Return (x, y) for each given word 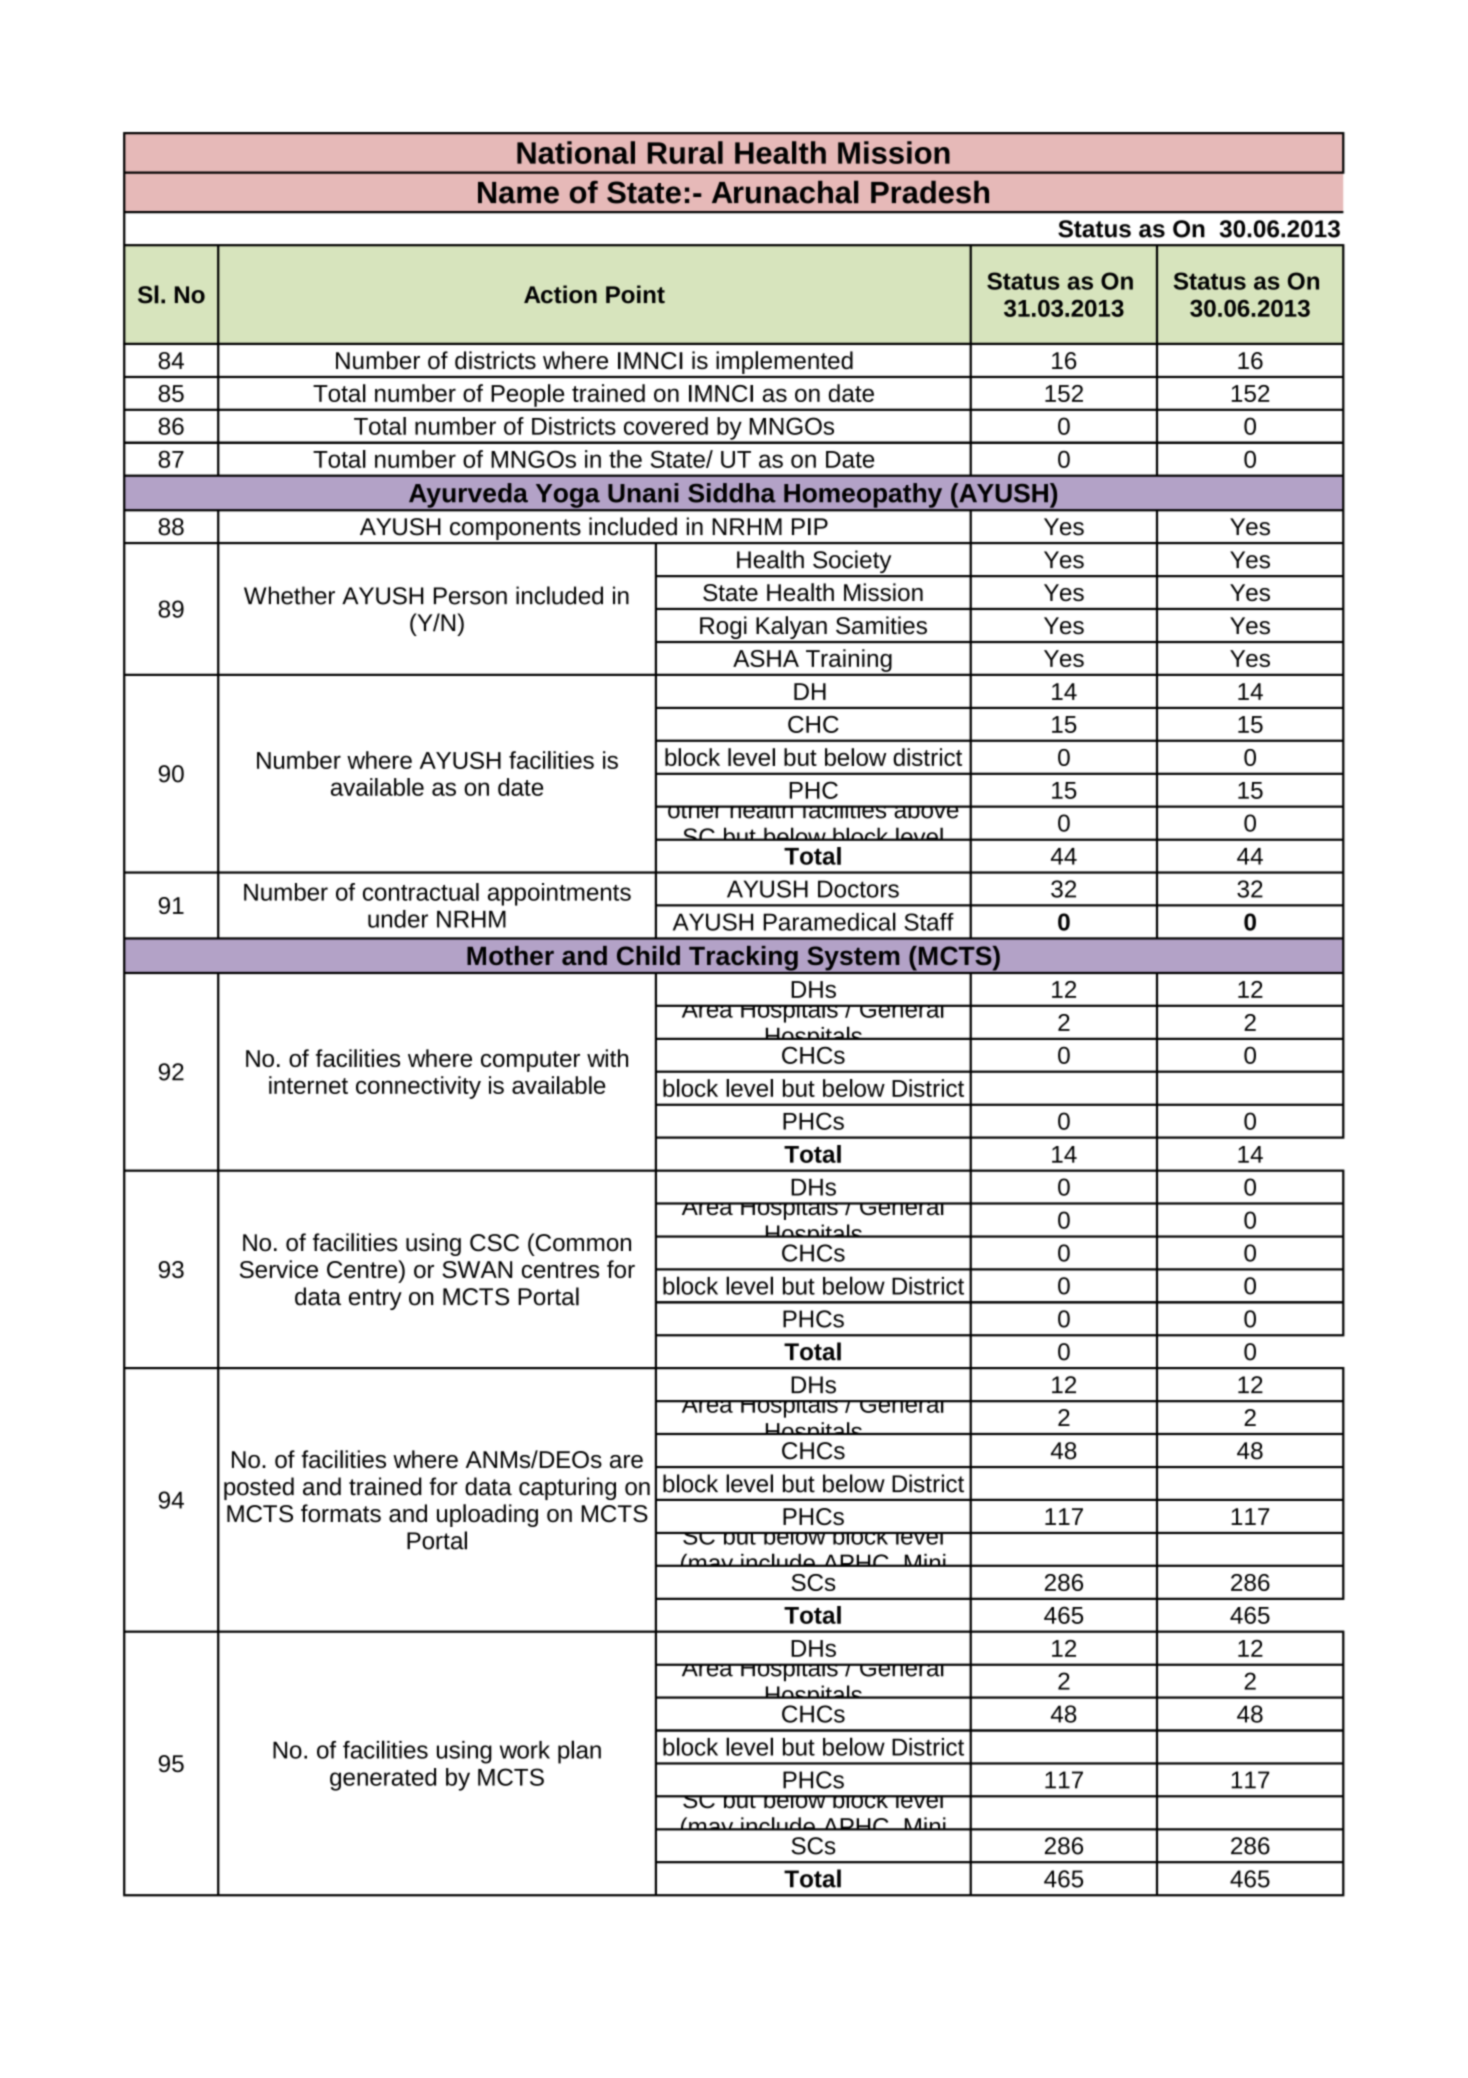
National (576, 152)
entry (375, 1299)
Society (852, 563)
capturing (567, 1488)
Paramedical (829, 921)
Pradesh (930, 192)
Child (648, 955)
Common (582, 1242)
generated (383, 1779)
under (398, 919)
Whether (289, 595)
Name (518, 193)
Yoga (567, 497)
